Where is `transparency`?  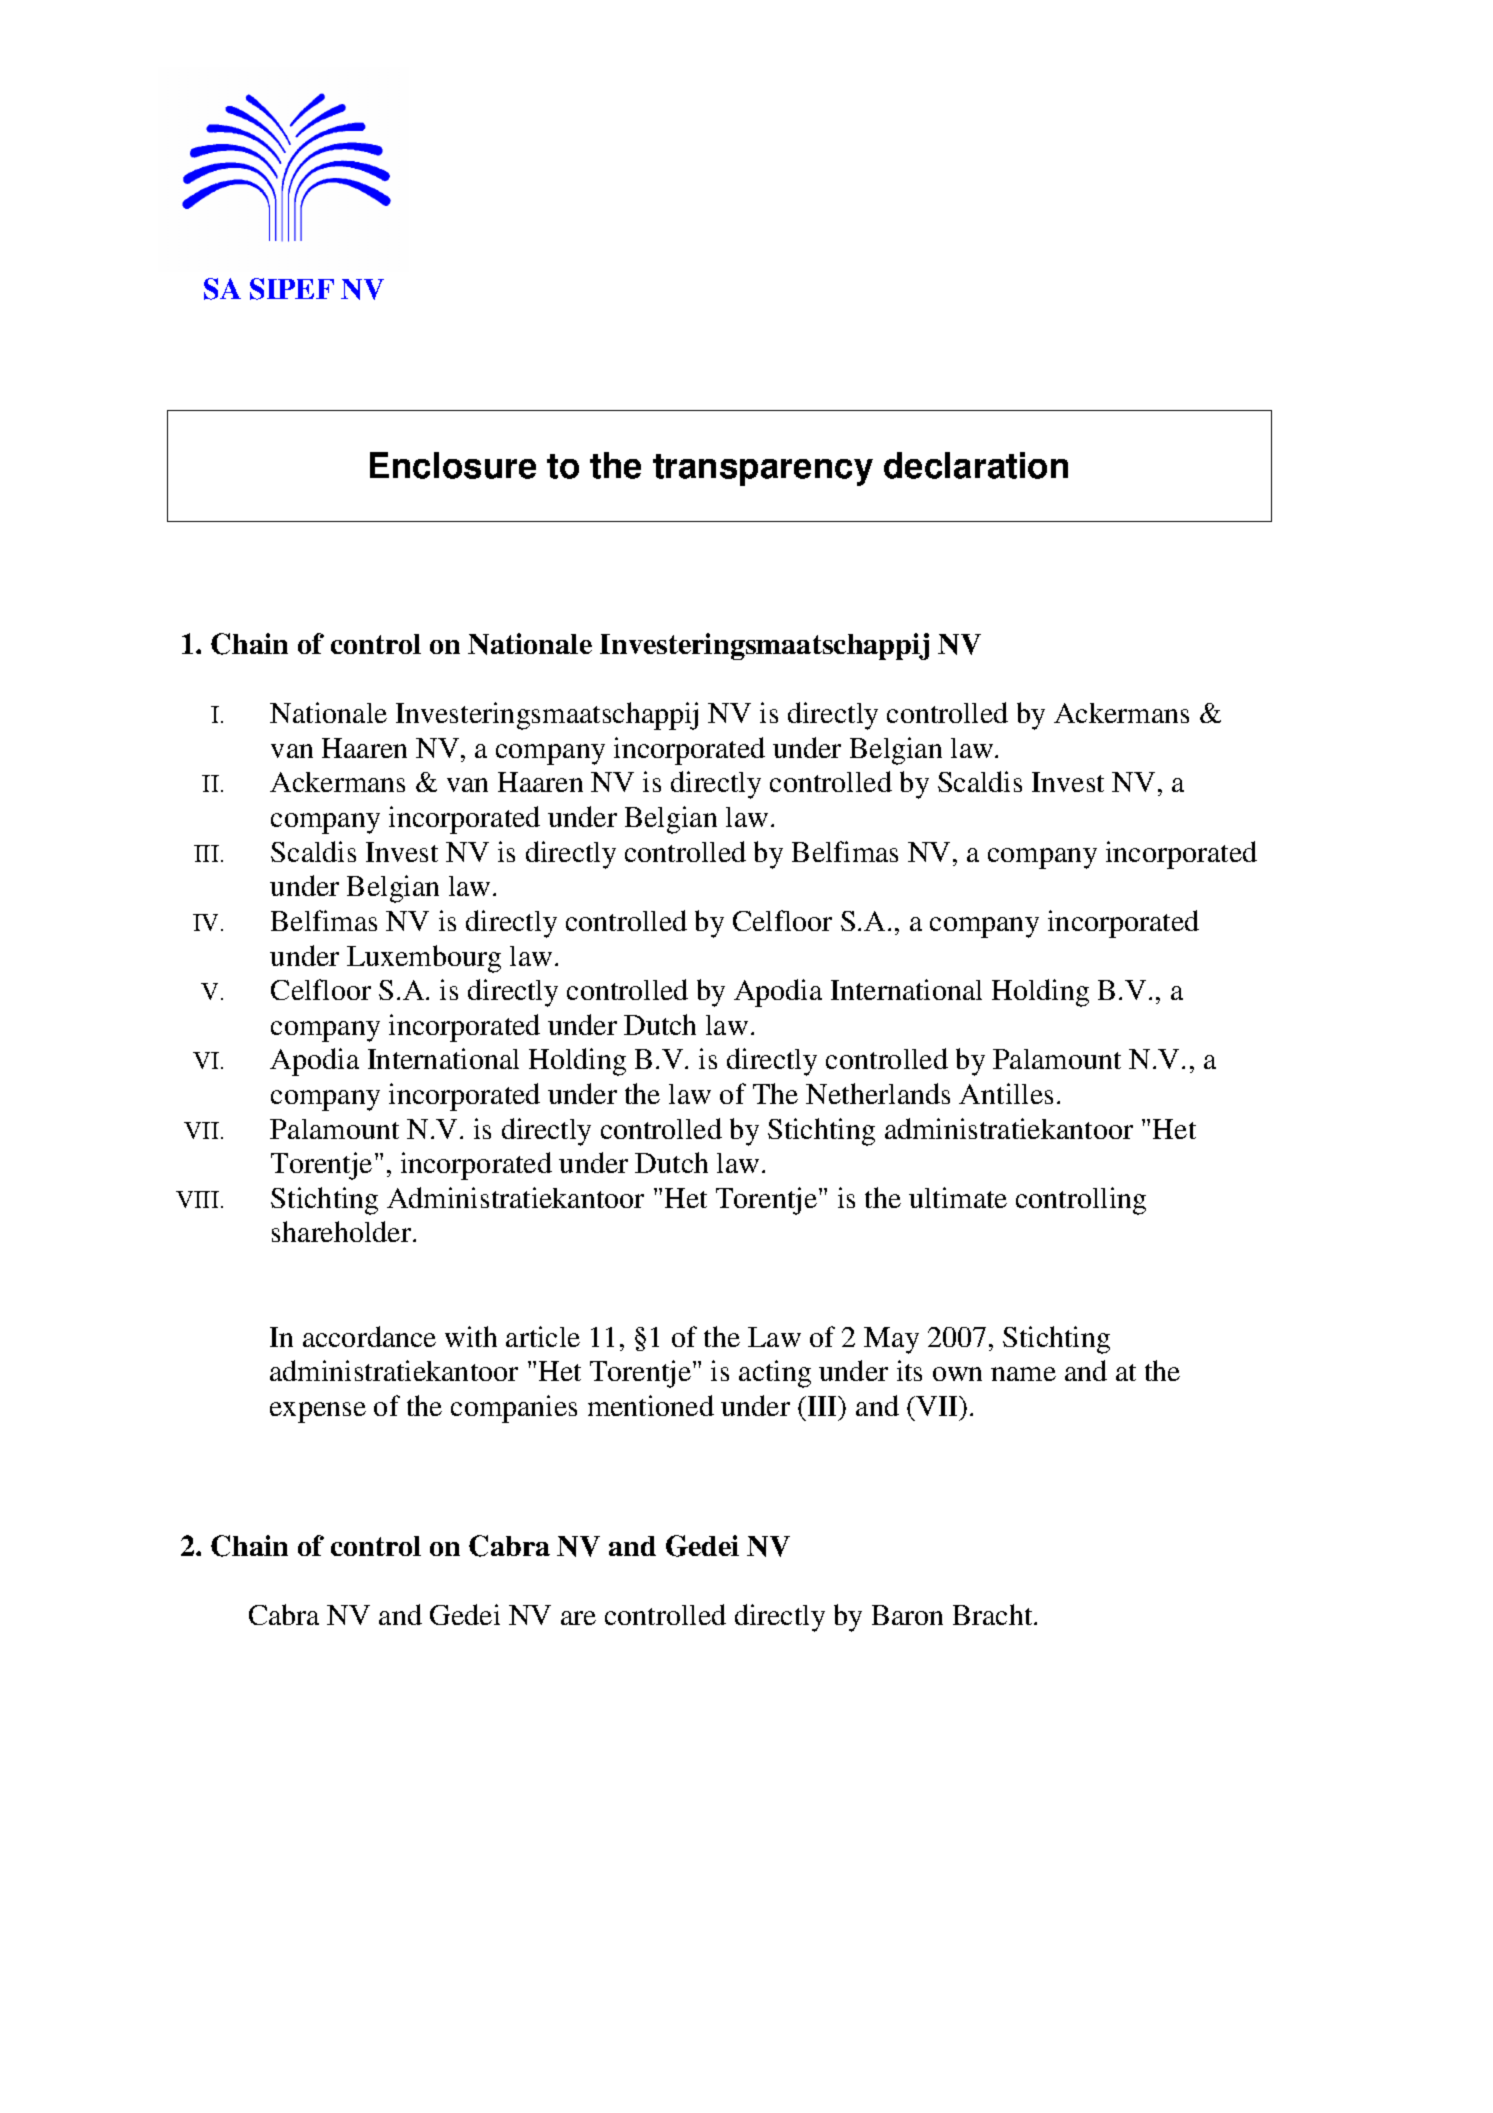
transparency is located at coordinates (763, 470).
